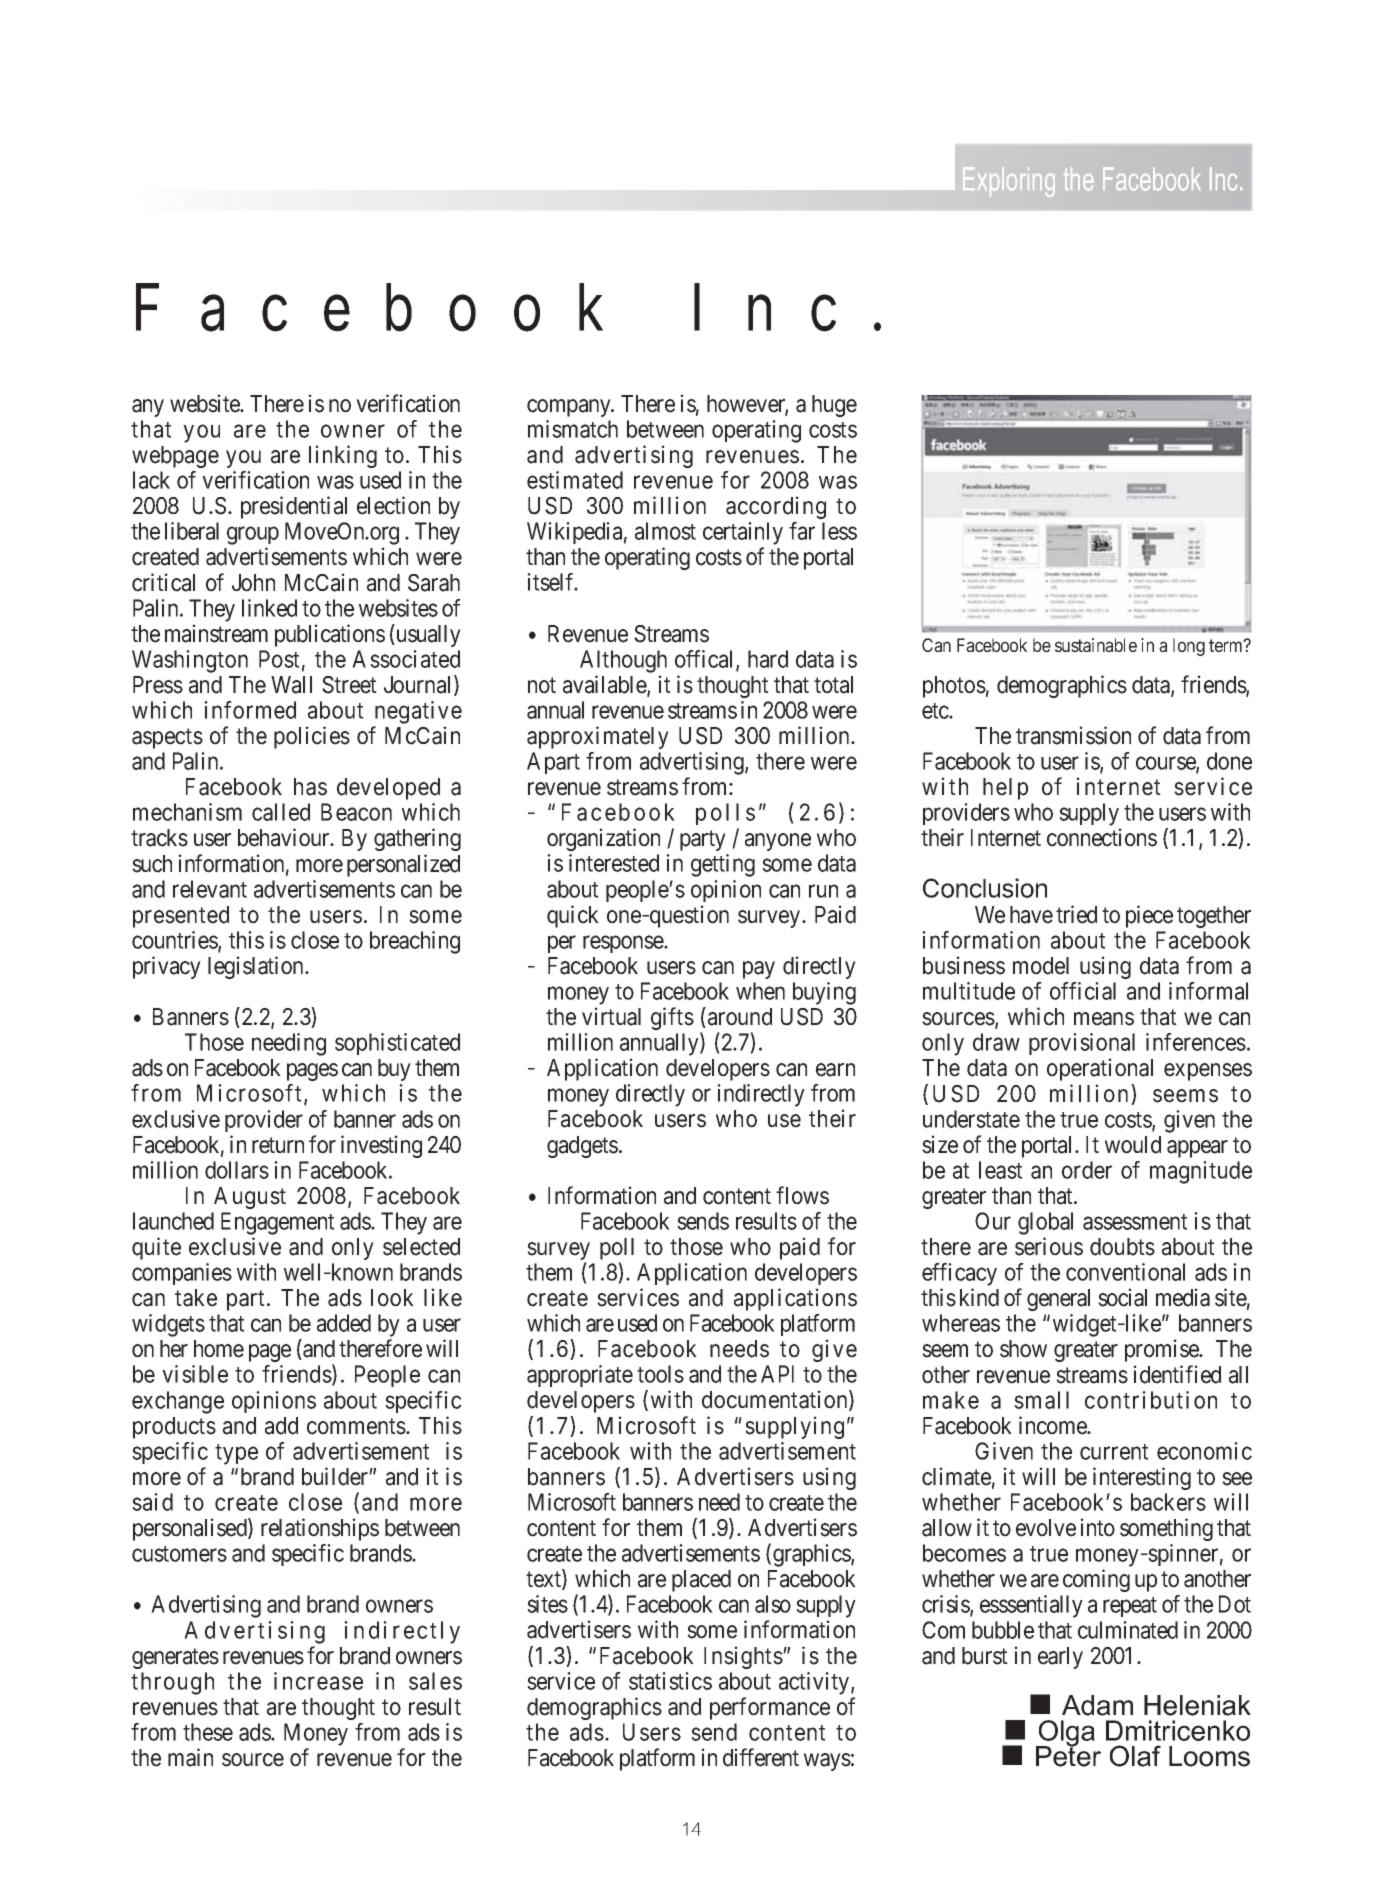 The height and width of the screenshot is (1883, 1383). I want to click on linking, so click(343, 456).
